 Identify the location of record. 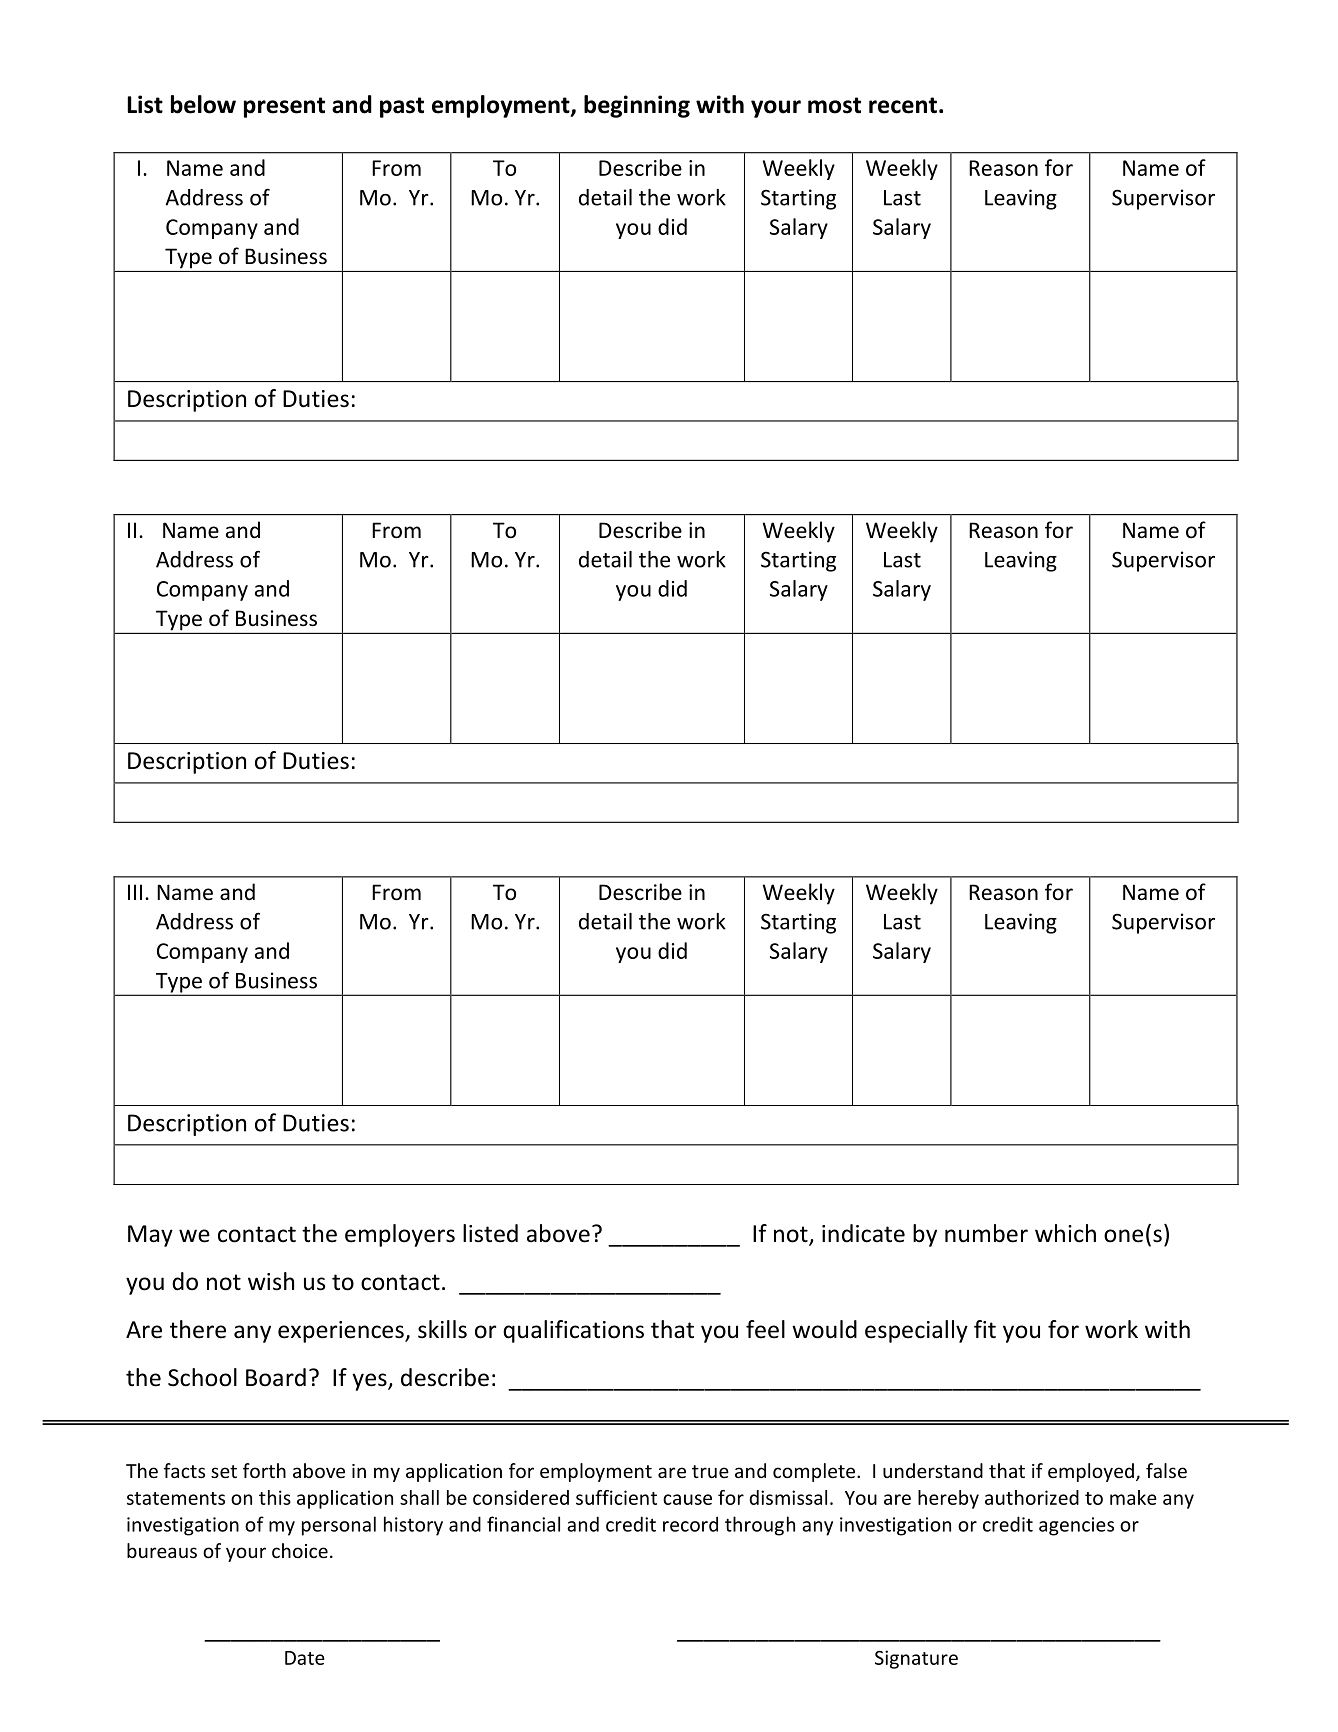
(690, 1524).
